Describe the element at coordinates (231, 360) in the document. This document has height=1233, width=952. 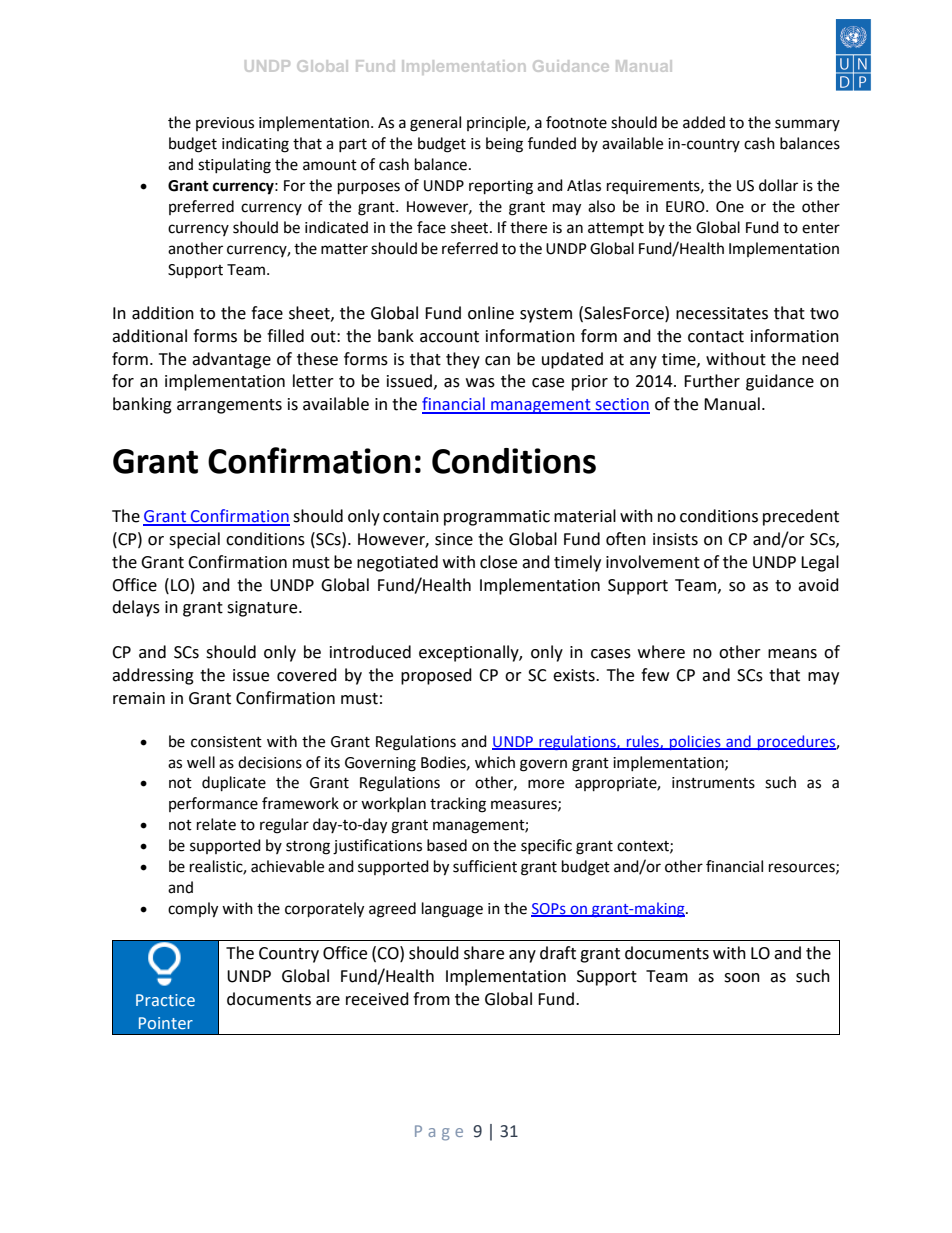
I see `advantage` at that location.
